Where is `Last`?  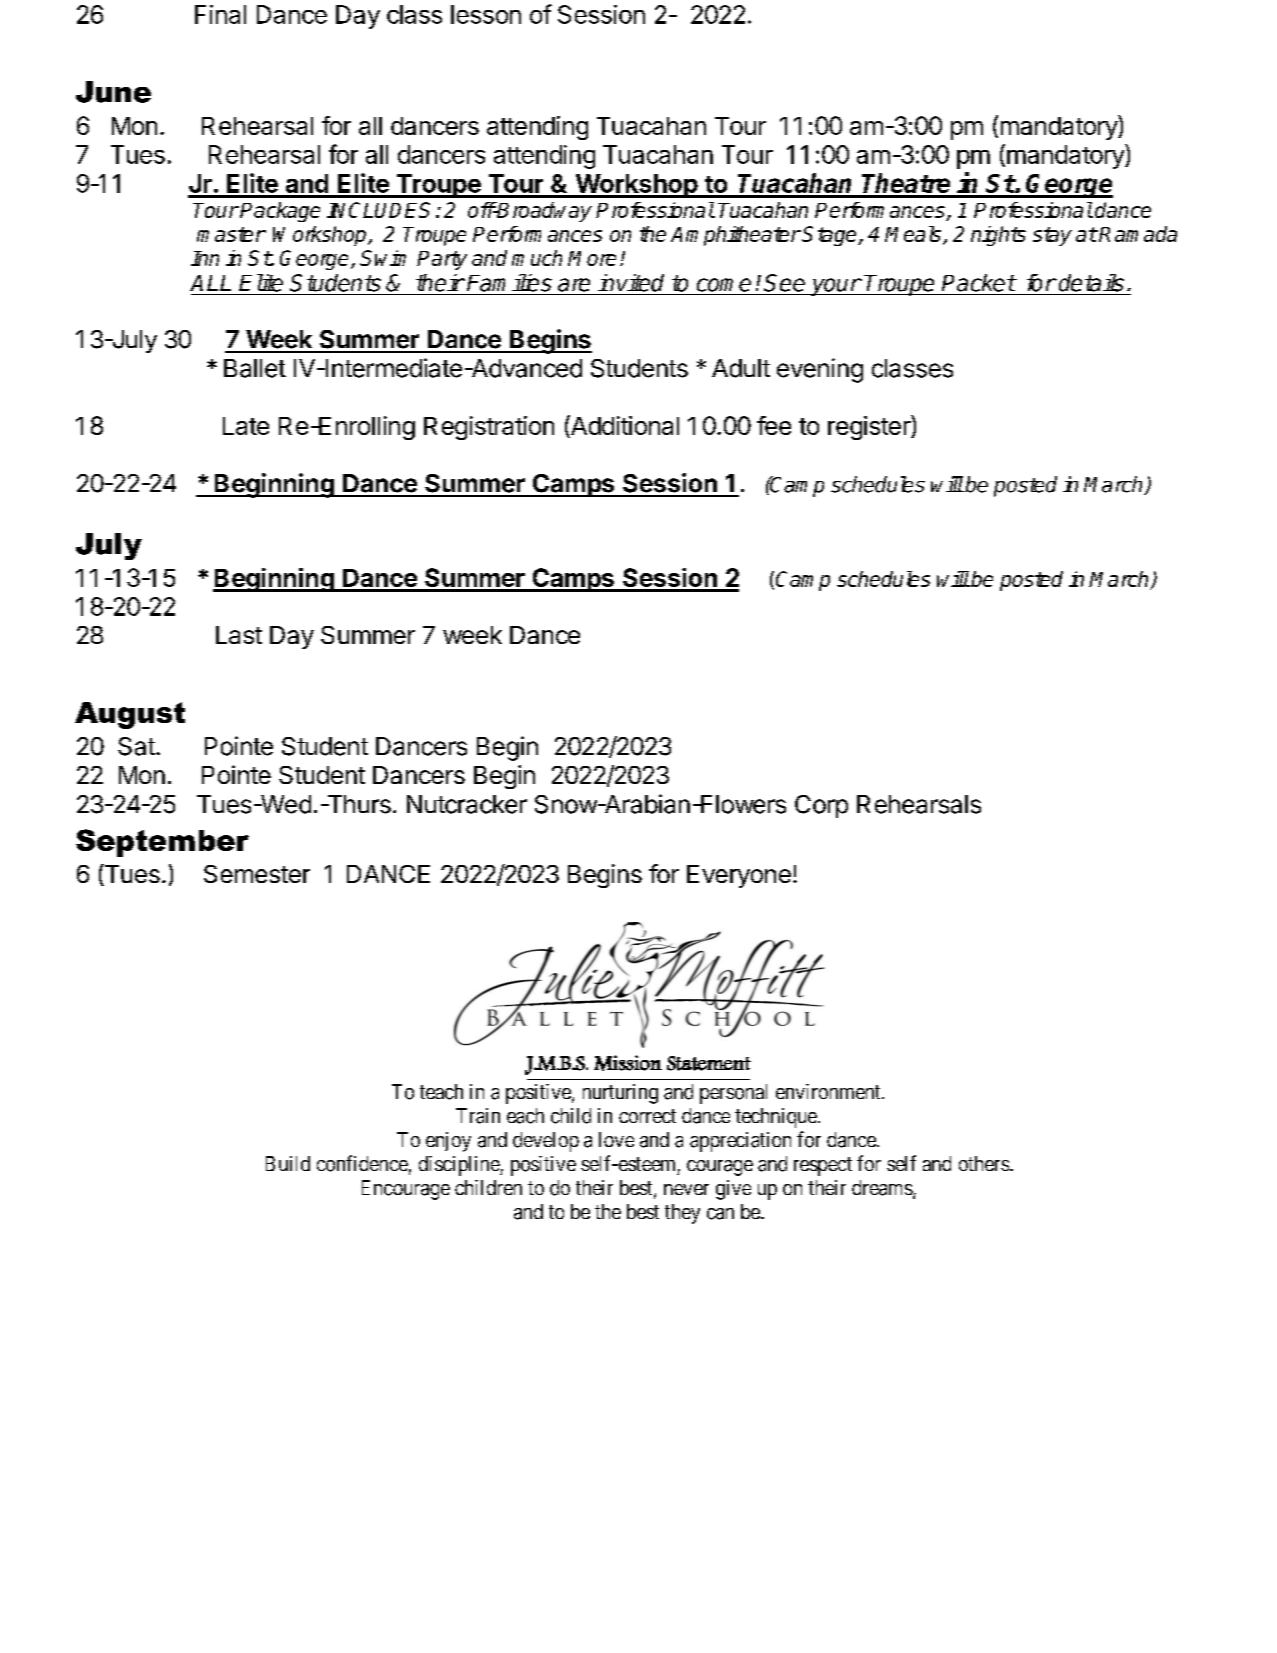
Last is located at coordinates (239, 635).
